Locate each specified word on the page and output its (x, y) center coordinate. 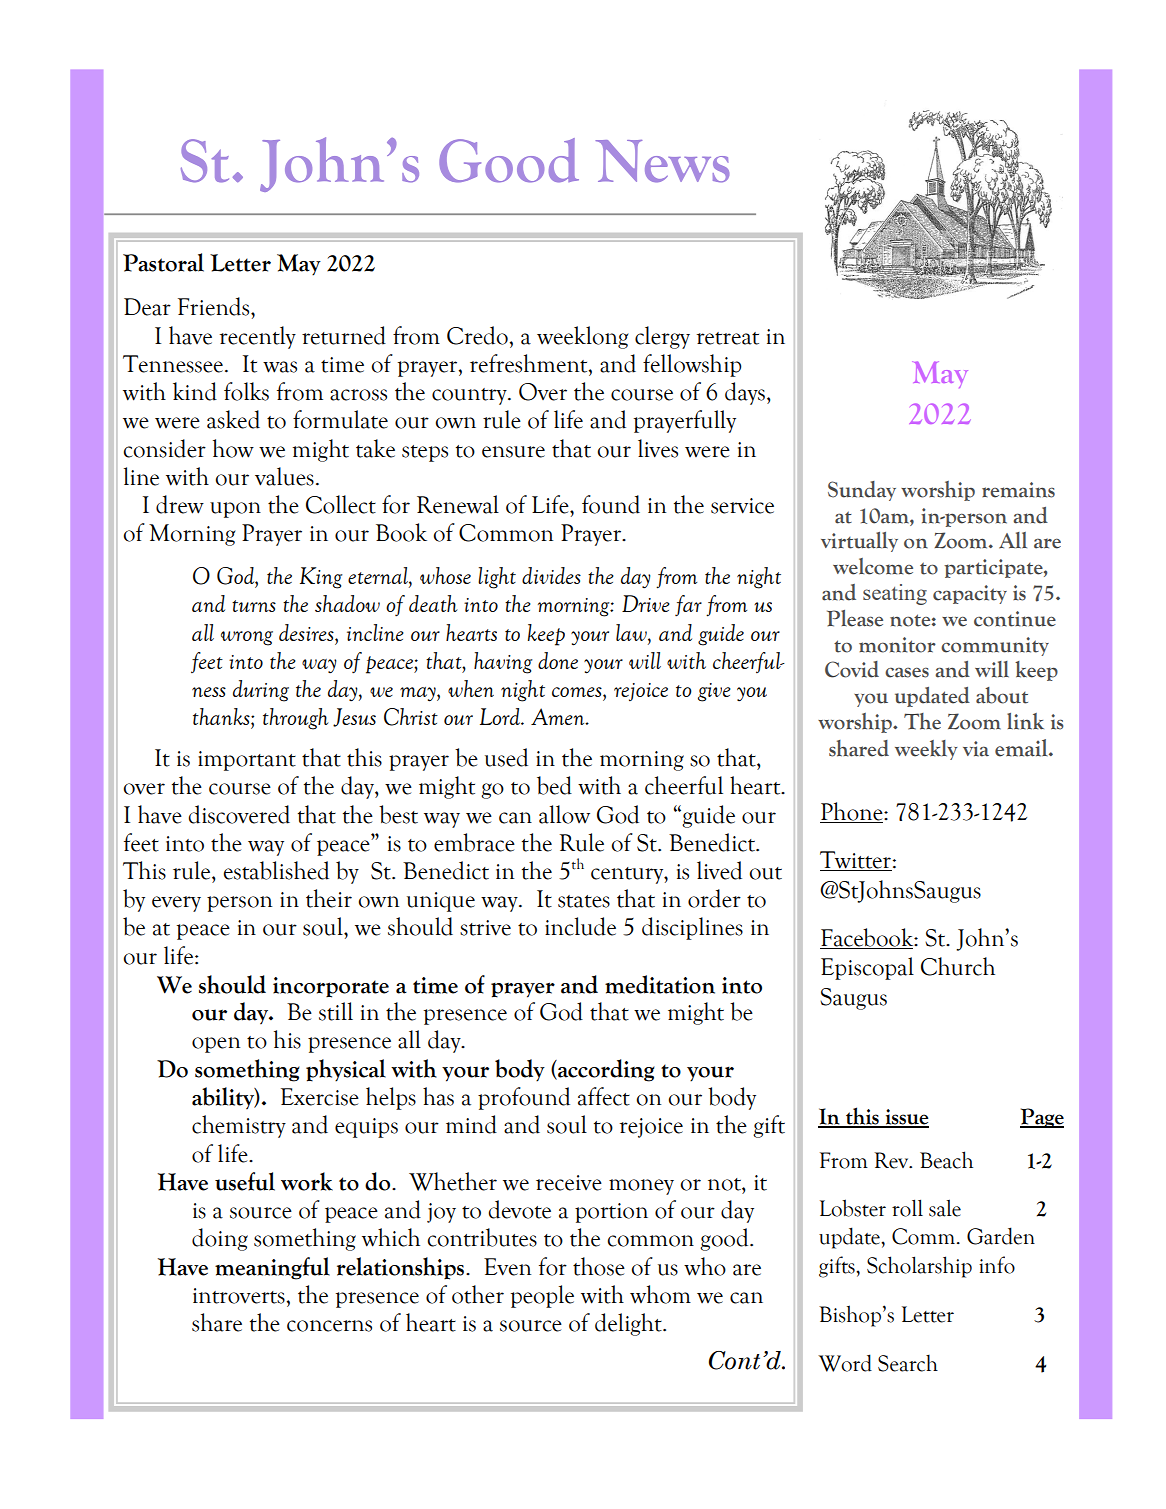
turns (254, 606)
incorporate (331, 987)
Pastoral (163, 262)
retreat (727, 338)
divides (551, 575)
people (542, 1296)
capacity (970, 594)
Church (958, 966)
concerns (329, 1326)
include (580, 926)
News (663, 161)
